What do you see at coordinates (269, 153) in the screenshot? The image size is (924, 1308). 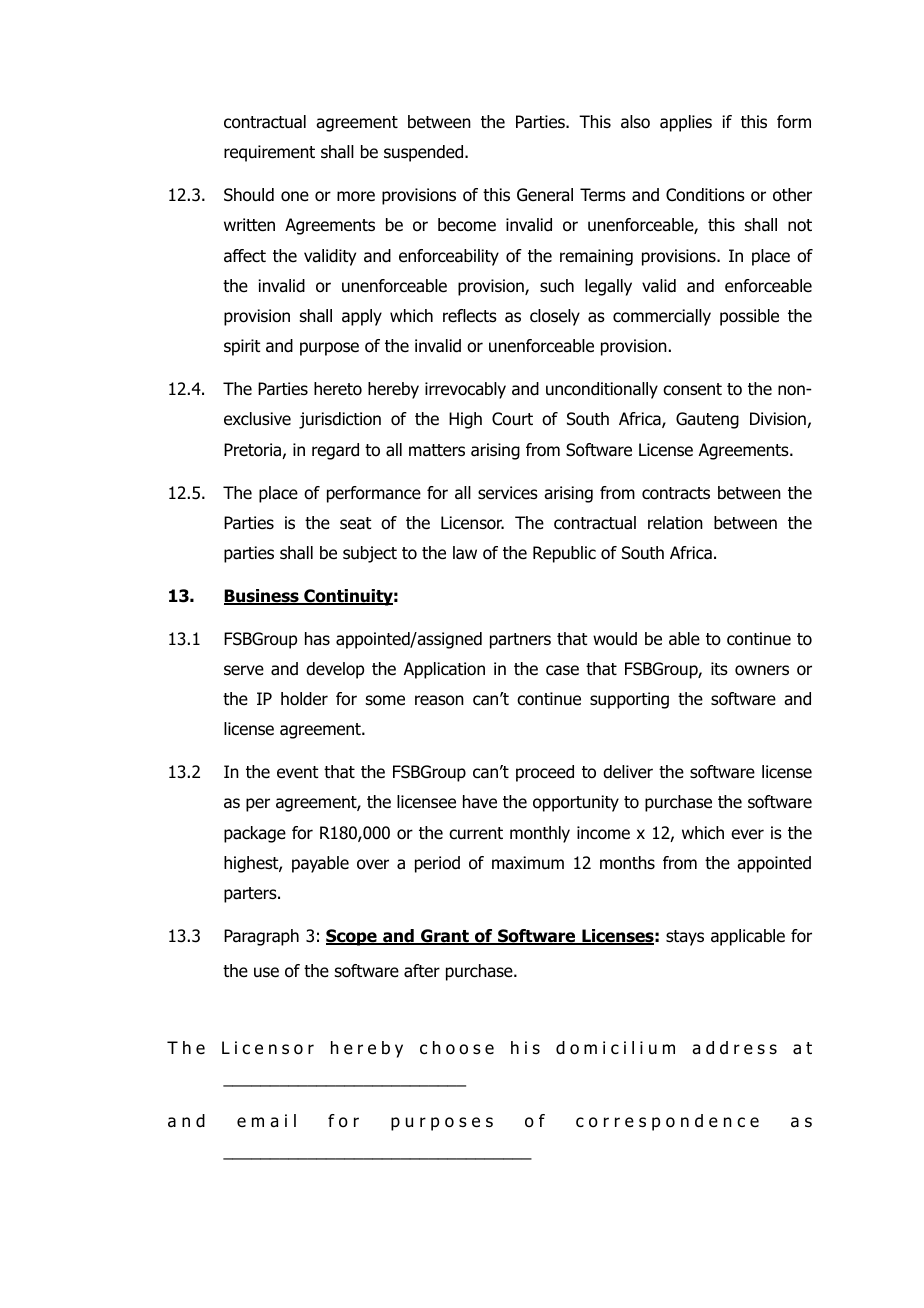 I see `requirement` at bounding box center [269, 153].
